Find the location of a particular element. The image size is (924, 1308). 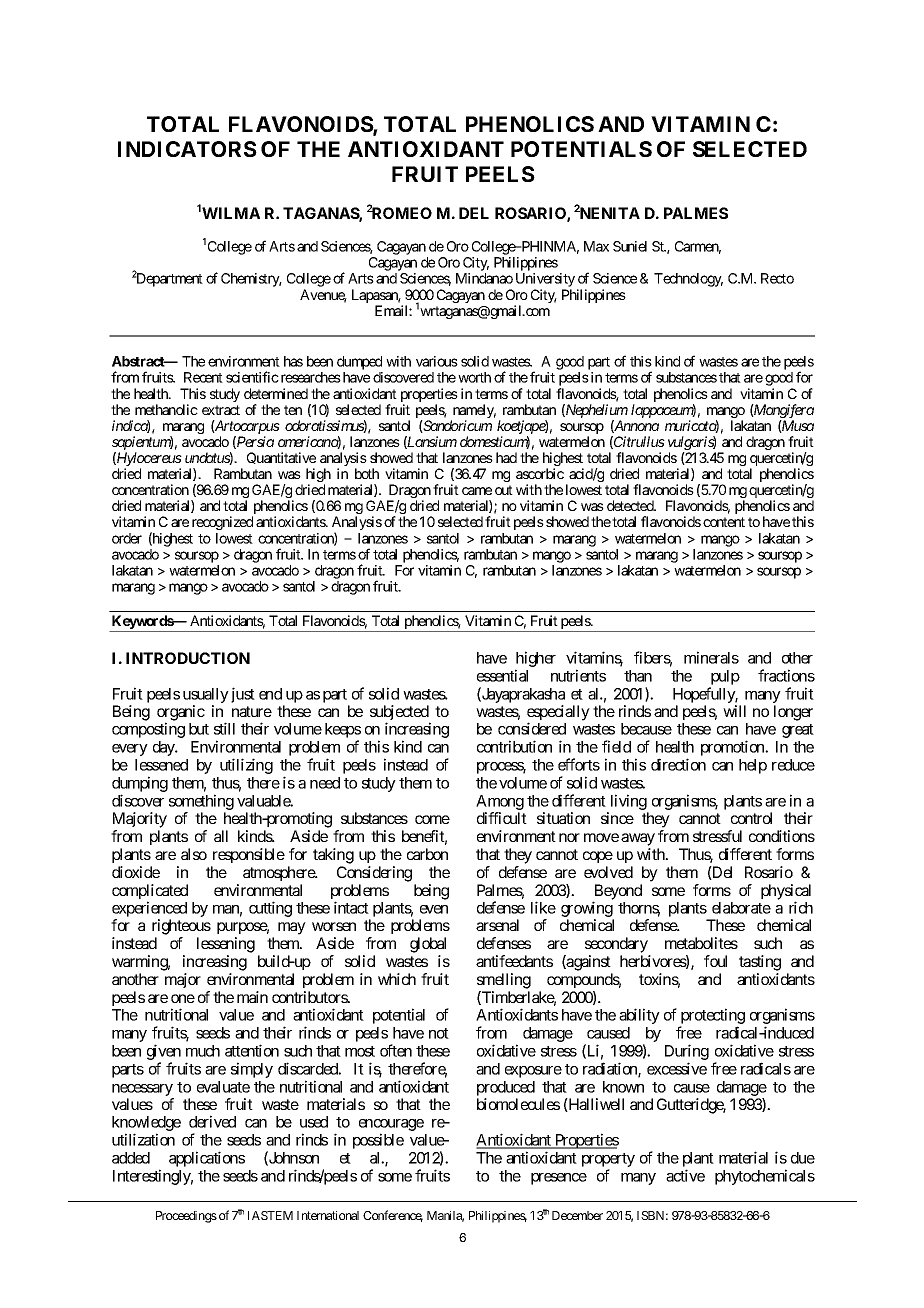

contribution is located at coordinates (514, 746).
